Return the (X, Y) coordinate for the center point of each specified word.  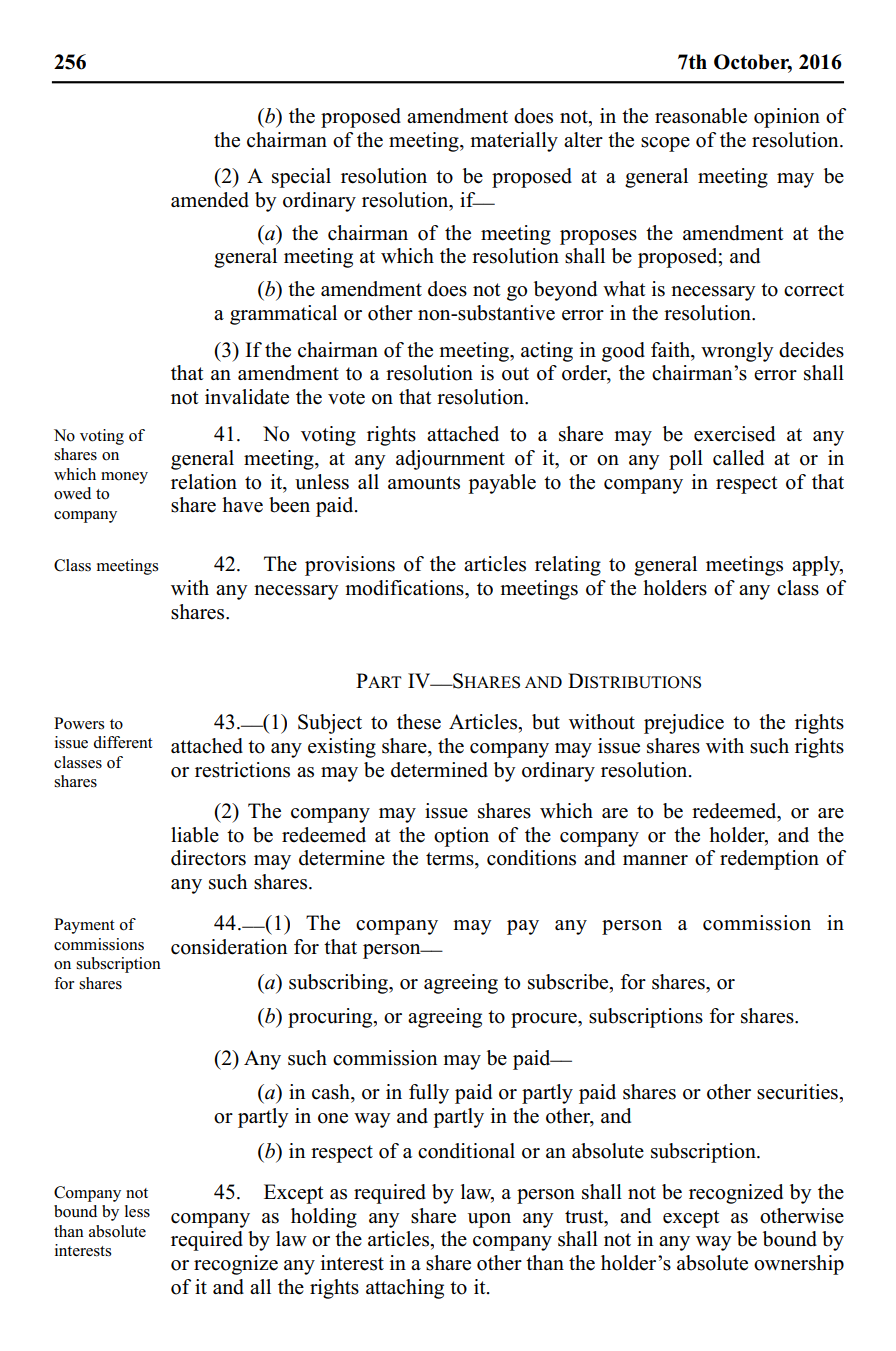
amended (210, 200)
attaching (405, 1289)
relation (204, 482)
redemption (769, 860)
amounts (424, 483)
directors (208, 858)
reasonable (701, 116)
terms (451, 859)
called (738, 458)
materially (514, 142)
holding (324, 1218)
